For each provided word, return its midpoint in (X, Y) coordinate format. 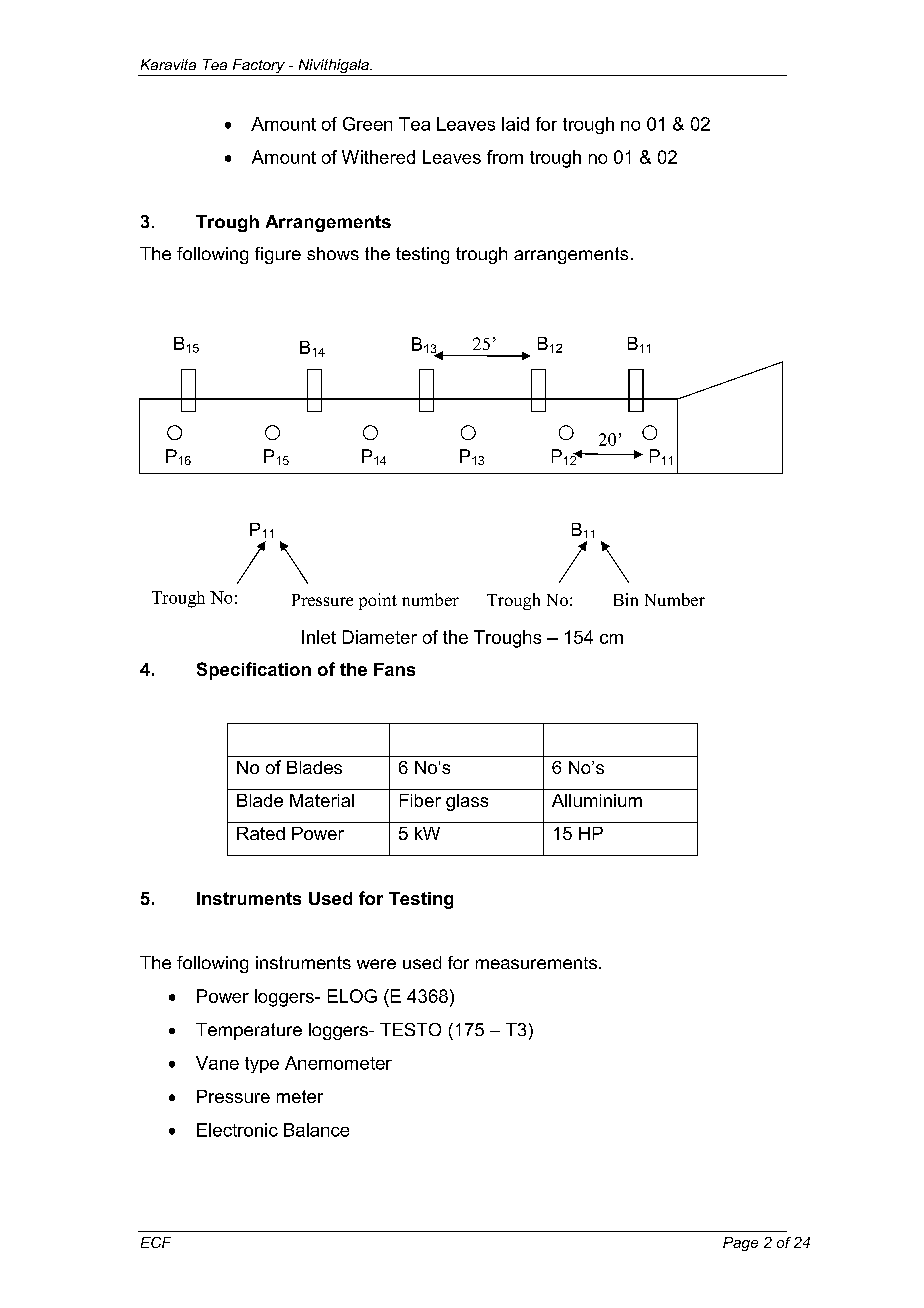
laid (515, 124)
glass (467, 802)
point (378, 601)
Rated (261, 833)
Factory (258, 67)
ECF (156, 1242)
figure (278, 255)
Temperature (249, 1031)
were (376, 964)
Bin (626, 599)
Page (740, 1244)
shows (333, 253)
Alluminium (597, 800)
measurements (538, 963)
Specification (254, 671)
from (505, 157)
